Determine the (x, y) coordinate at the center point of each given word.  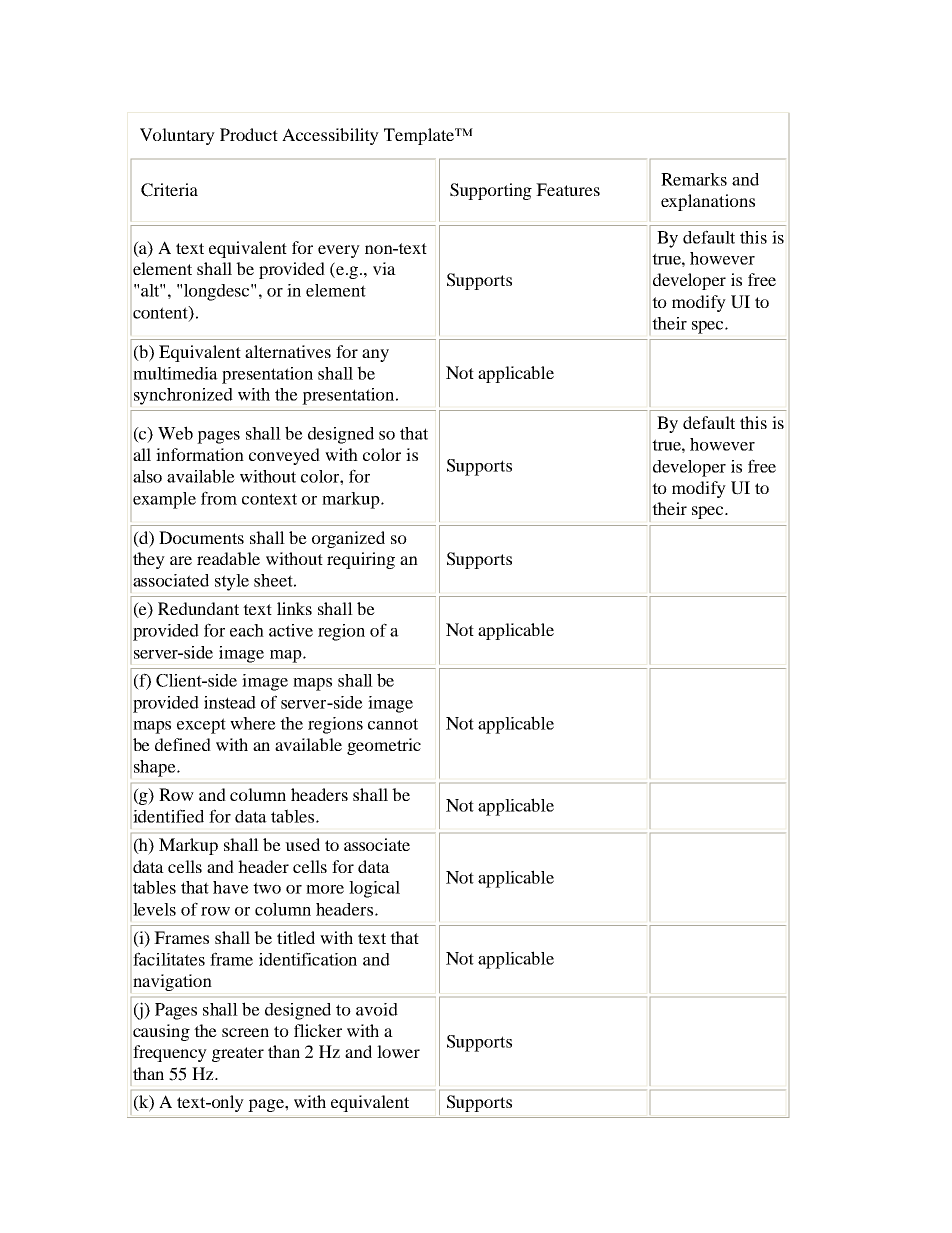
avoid (377, 1009)
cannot (393, 724)
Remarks (694, 179)
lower (398, 1051)
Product (249, 134)
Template (420, 136)
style (232, 582)
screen (245, 1032)
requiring (361, 560)
